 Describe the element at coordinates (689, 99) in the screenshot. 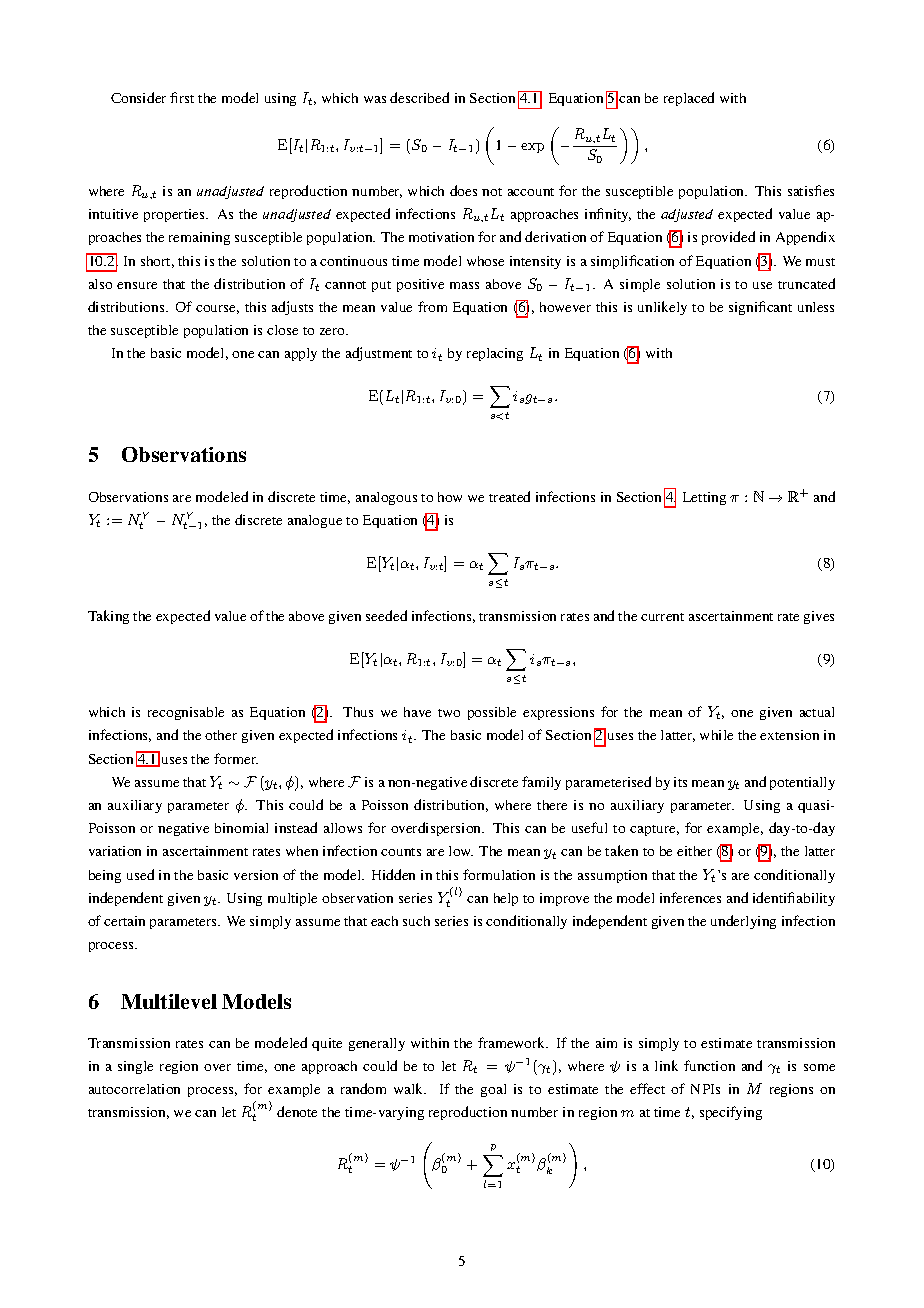

I see `replaced` at that location.
